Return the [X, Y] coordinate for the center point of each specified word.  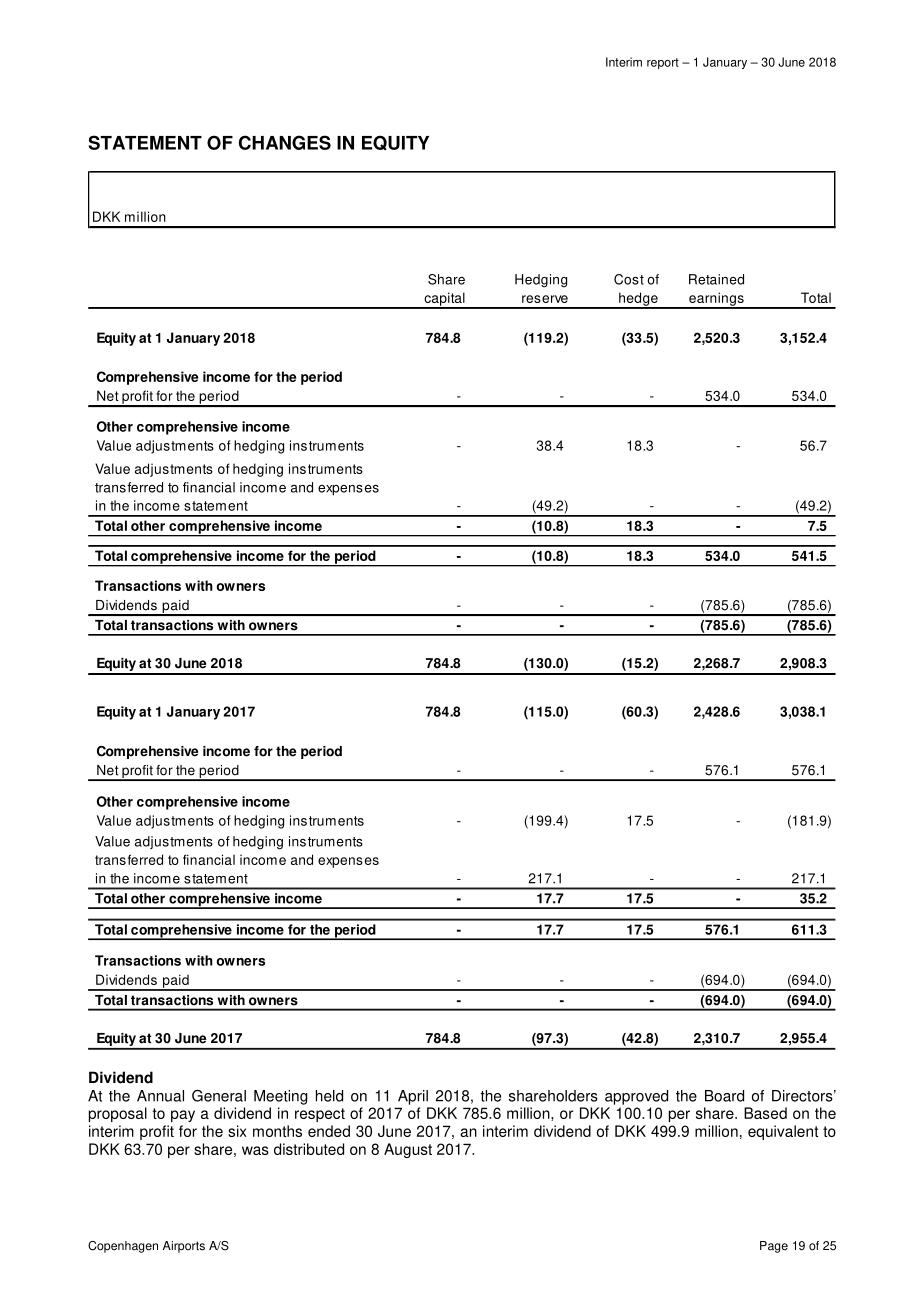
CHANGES [285, 142]
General [219, 1096]
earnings [716, 300]
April [413, 1097]
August [408, 1150]
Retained [716, 279]
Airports [184, 1247]
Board [724, 1096]
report [663, 63]
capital [444, 300]
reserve [545, 299]
